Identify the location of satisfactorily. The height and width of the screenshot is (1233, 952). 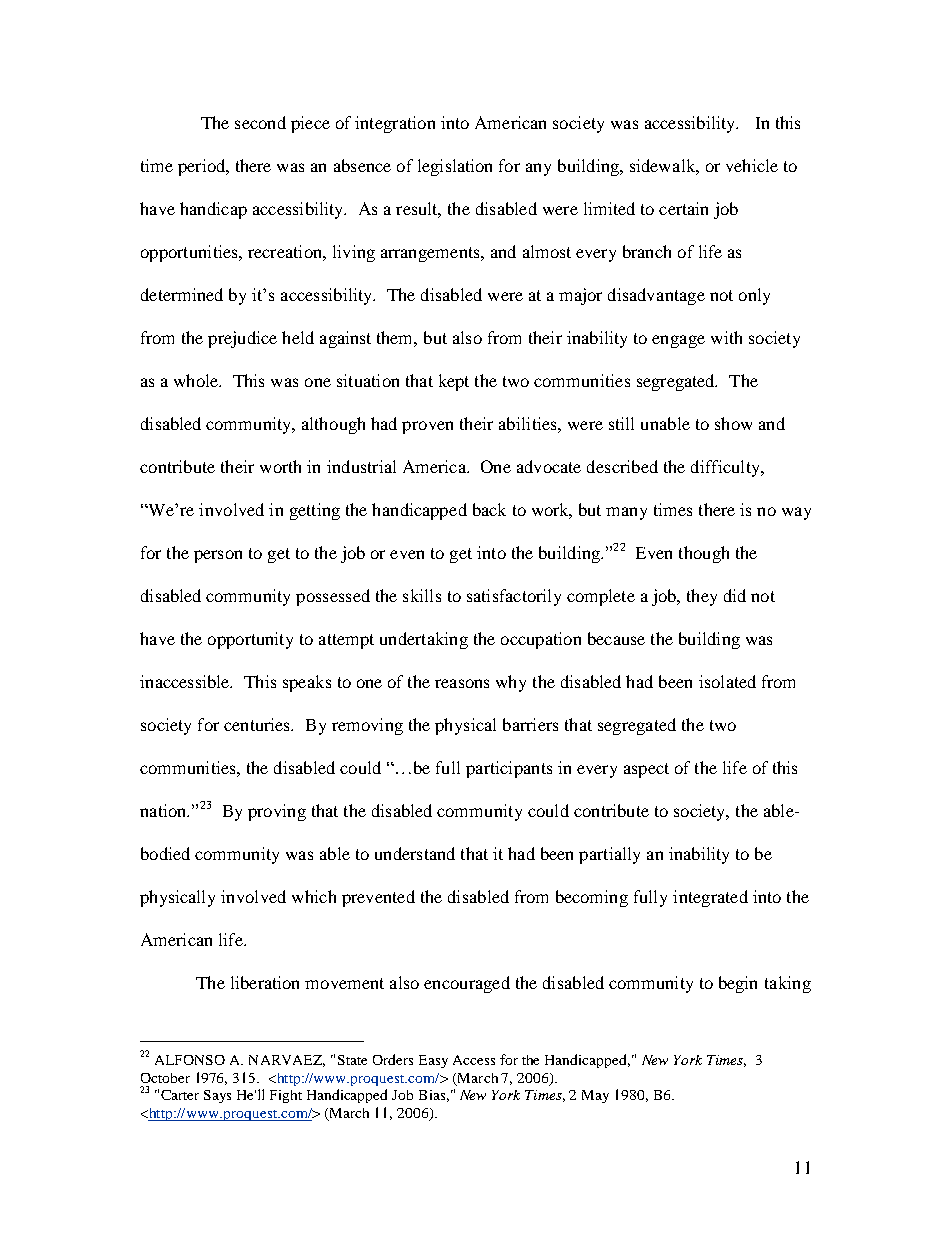
(514, 597).
